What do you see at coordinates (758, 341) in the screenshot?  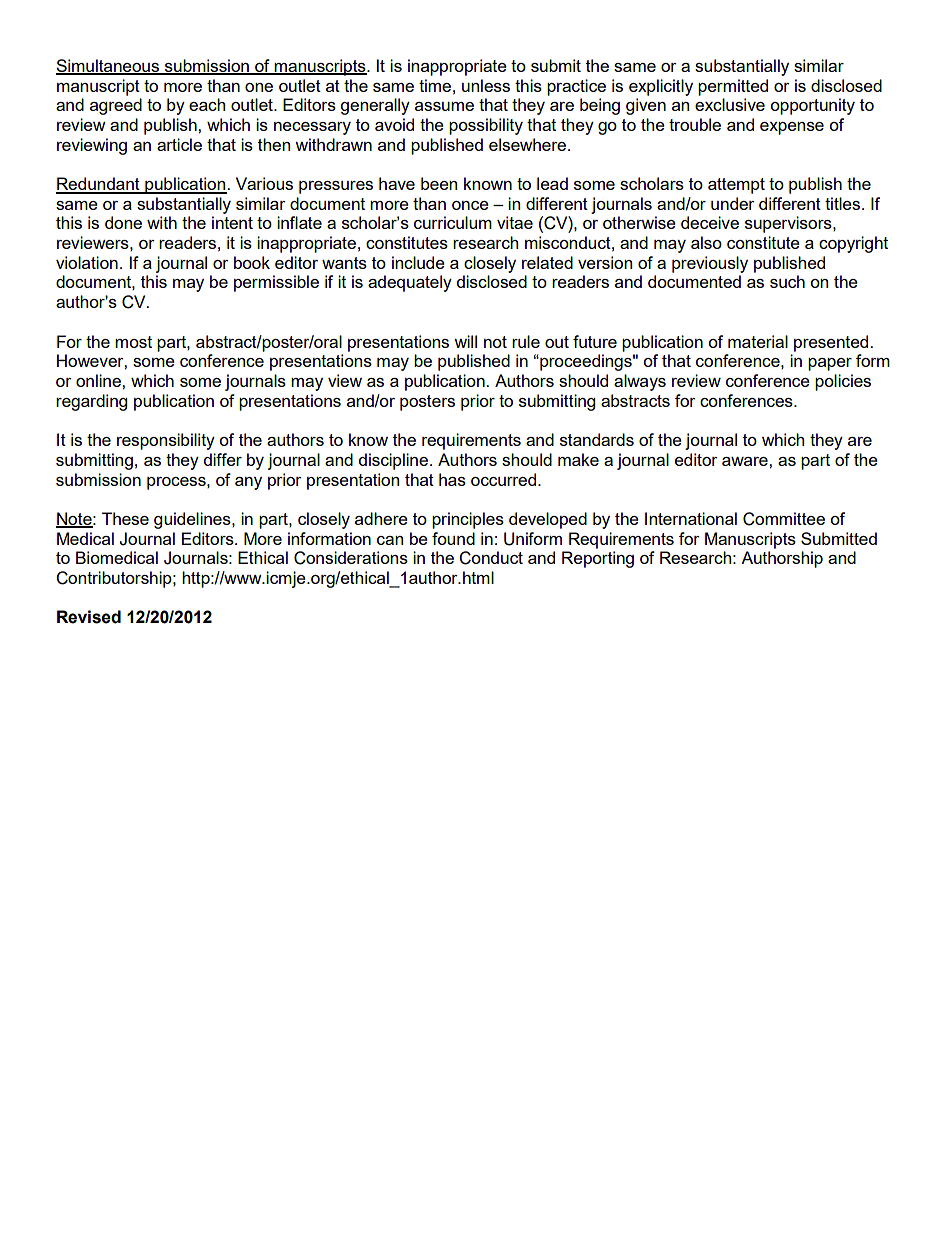 I see `material` at bounding box center [758, 341].
